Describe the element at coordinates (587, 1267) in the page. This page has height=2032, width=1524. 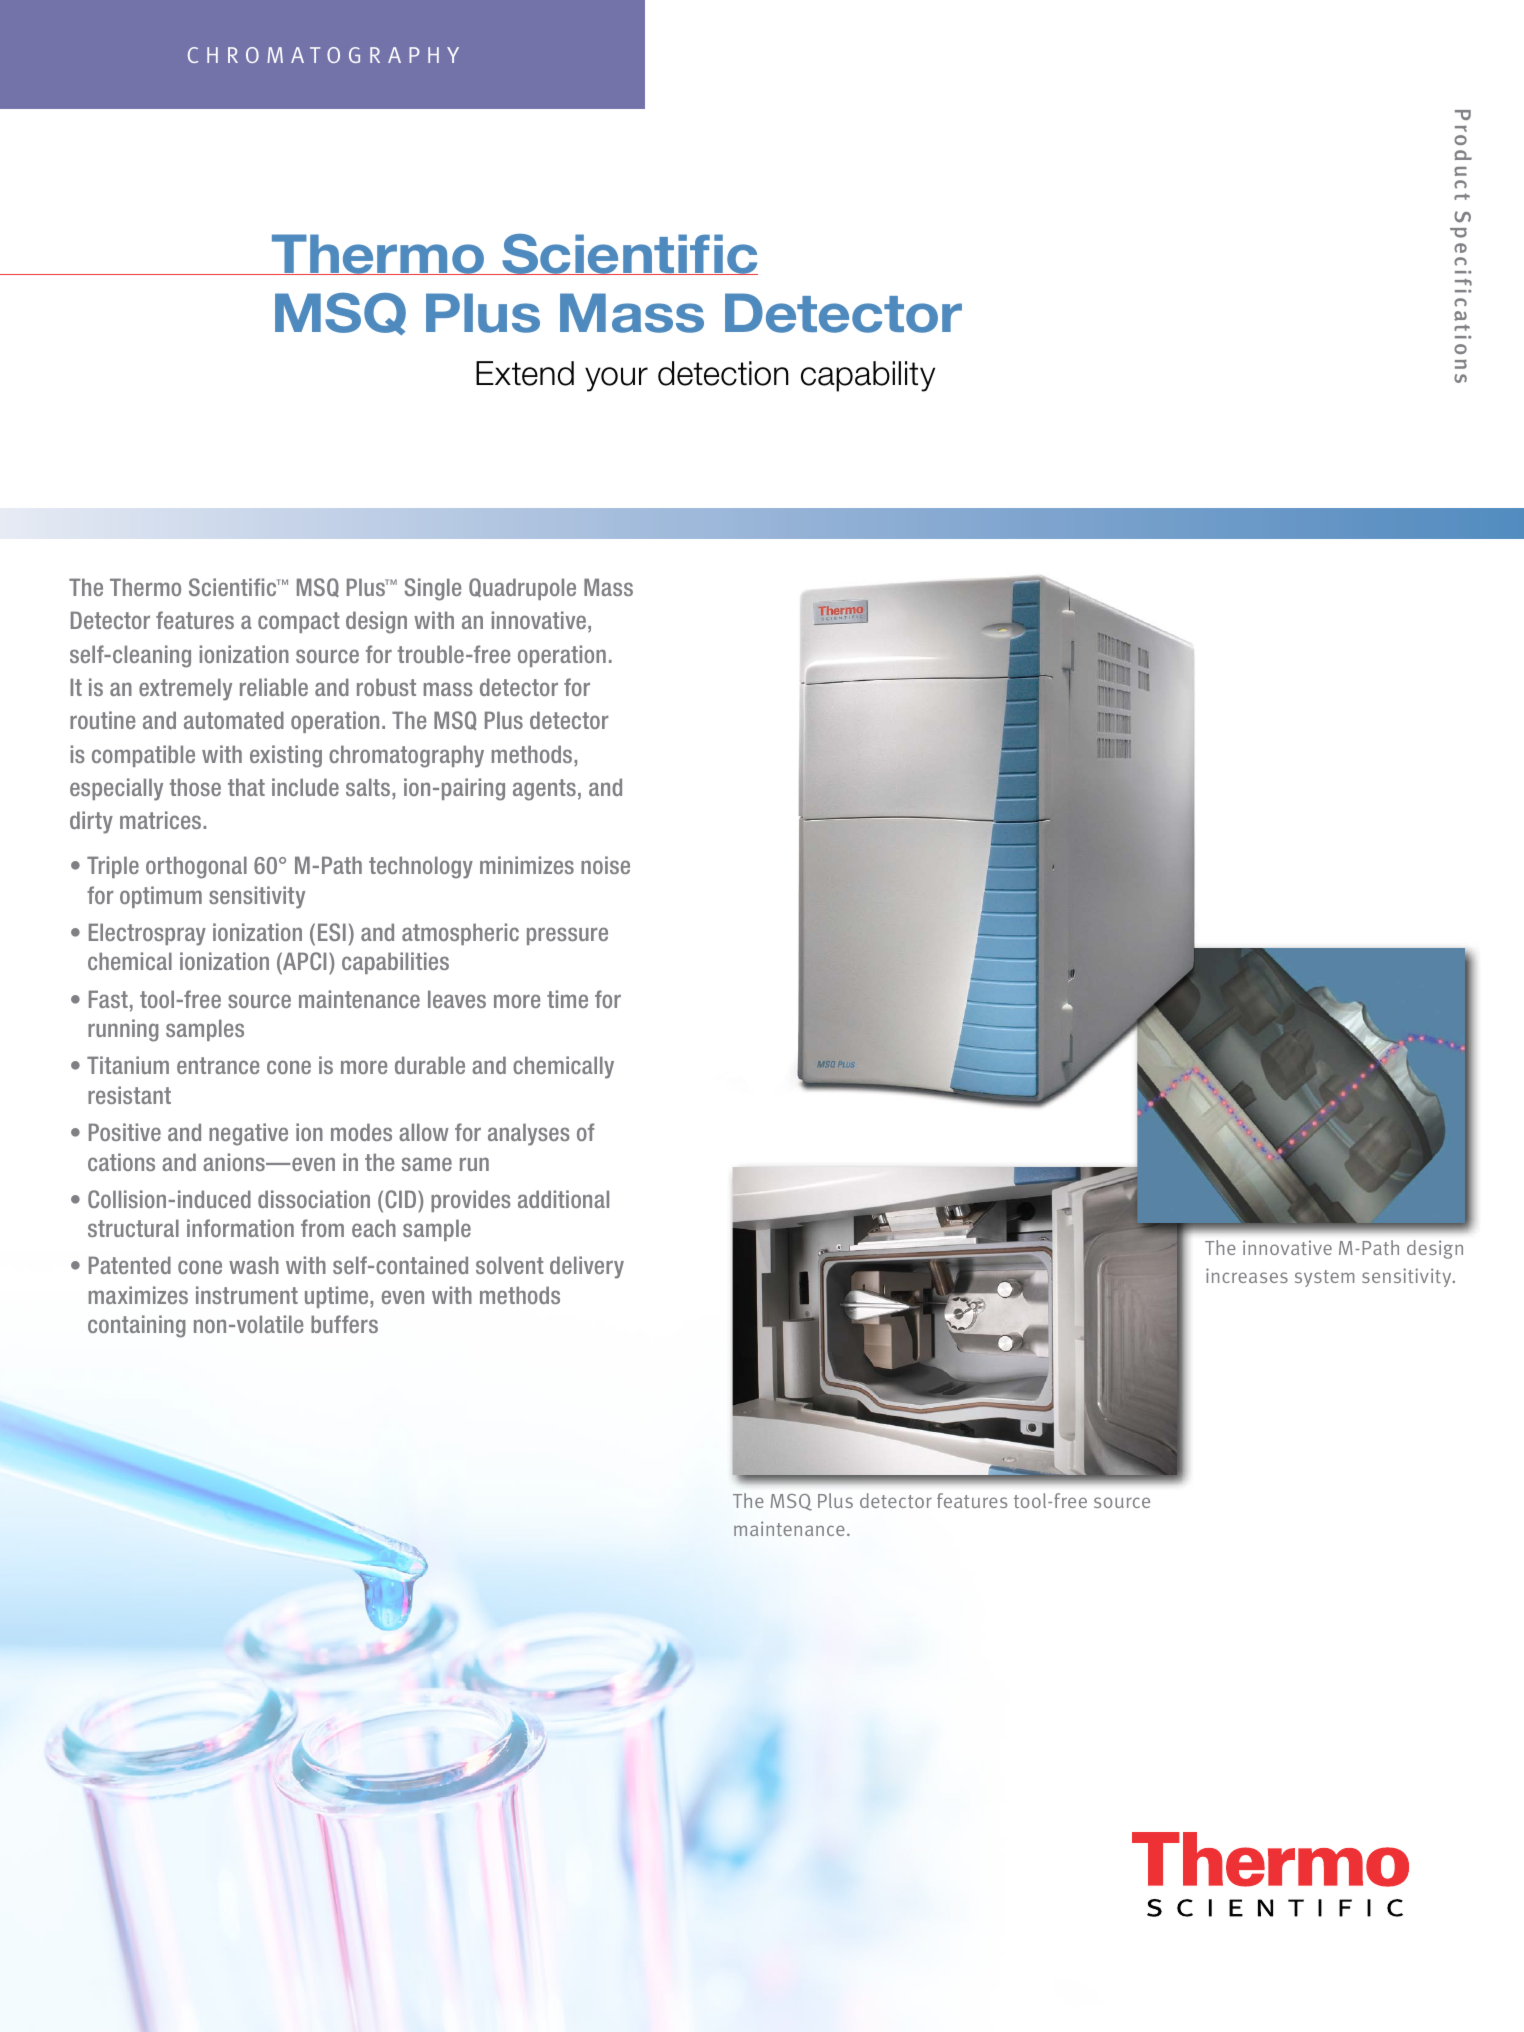
I see `delivery` at that location.
